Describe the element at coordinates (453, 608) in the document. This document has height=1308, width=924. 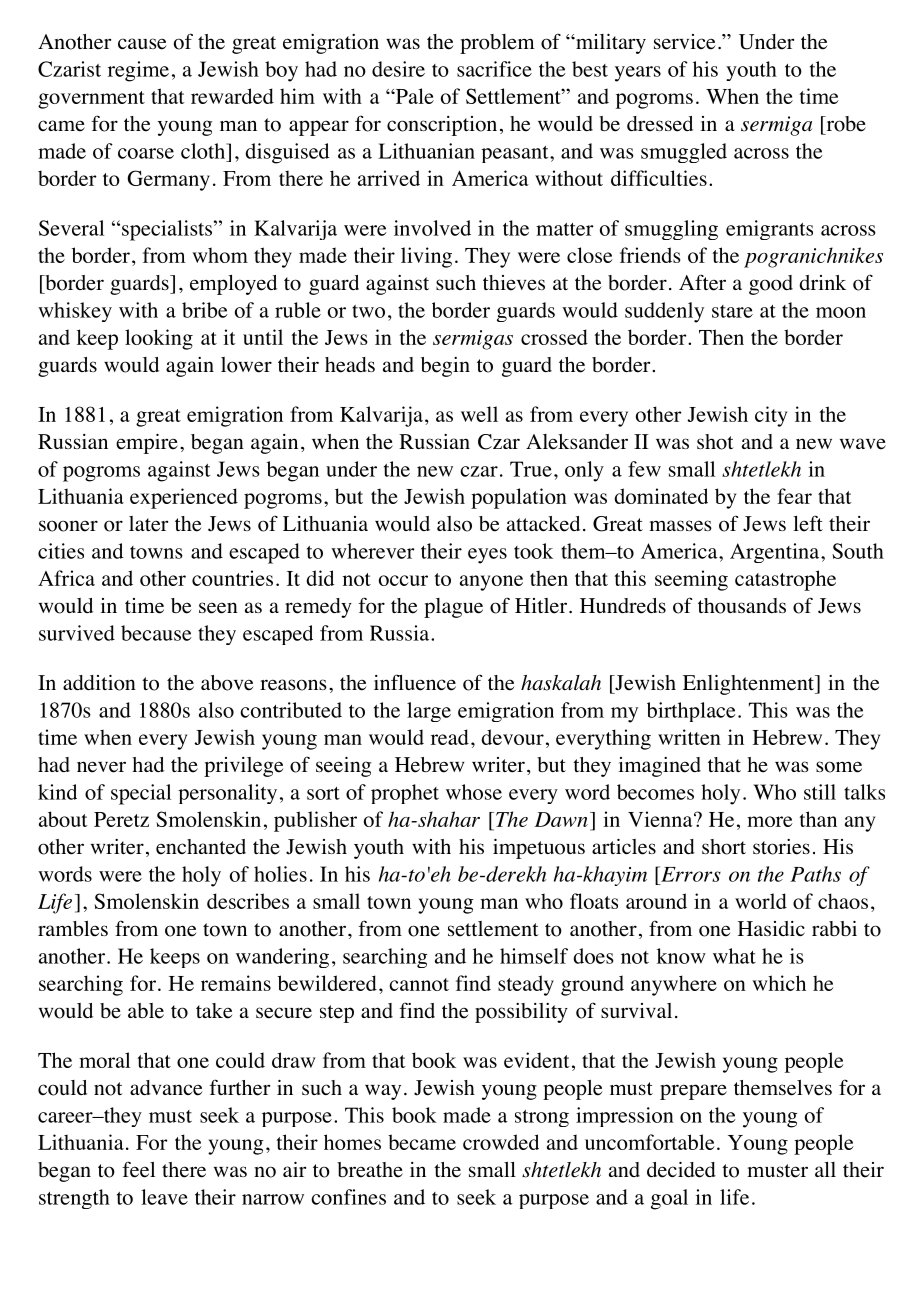
I see `plague` at that location.
